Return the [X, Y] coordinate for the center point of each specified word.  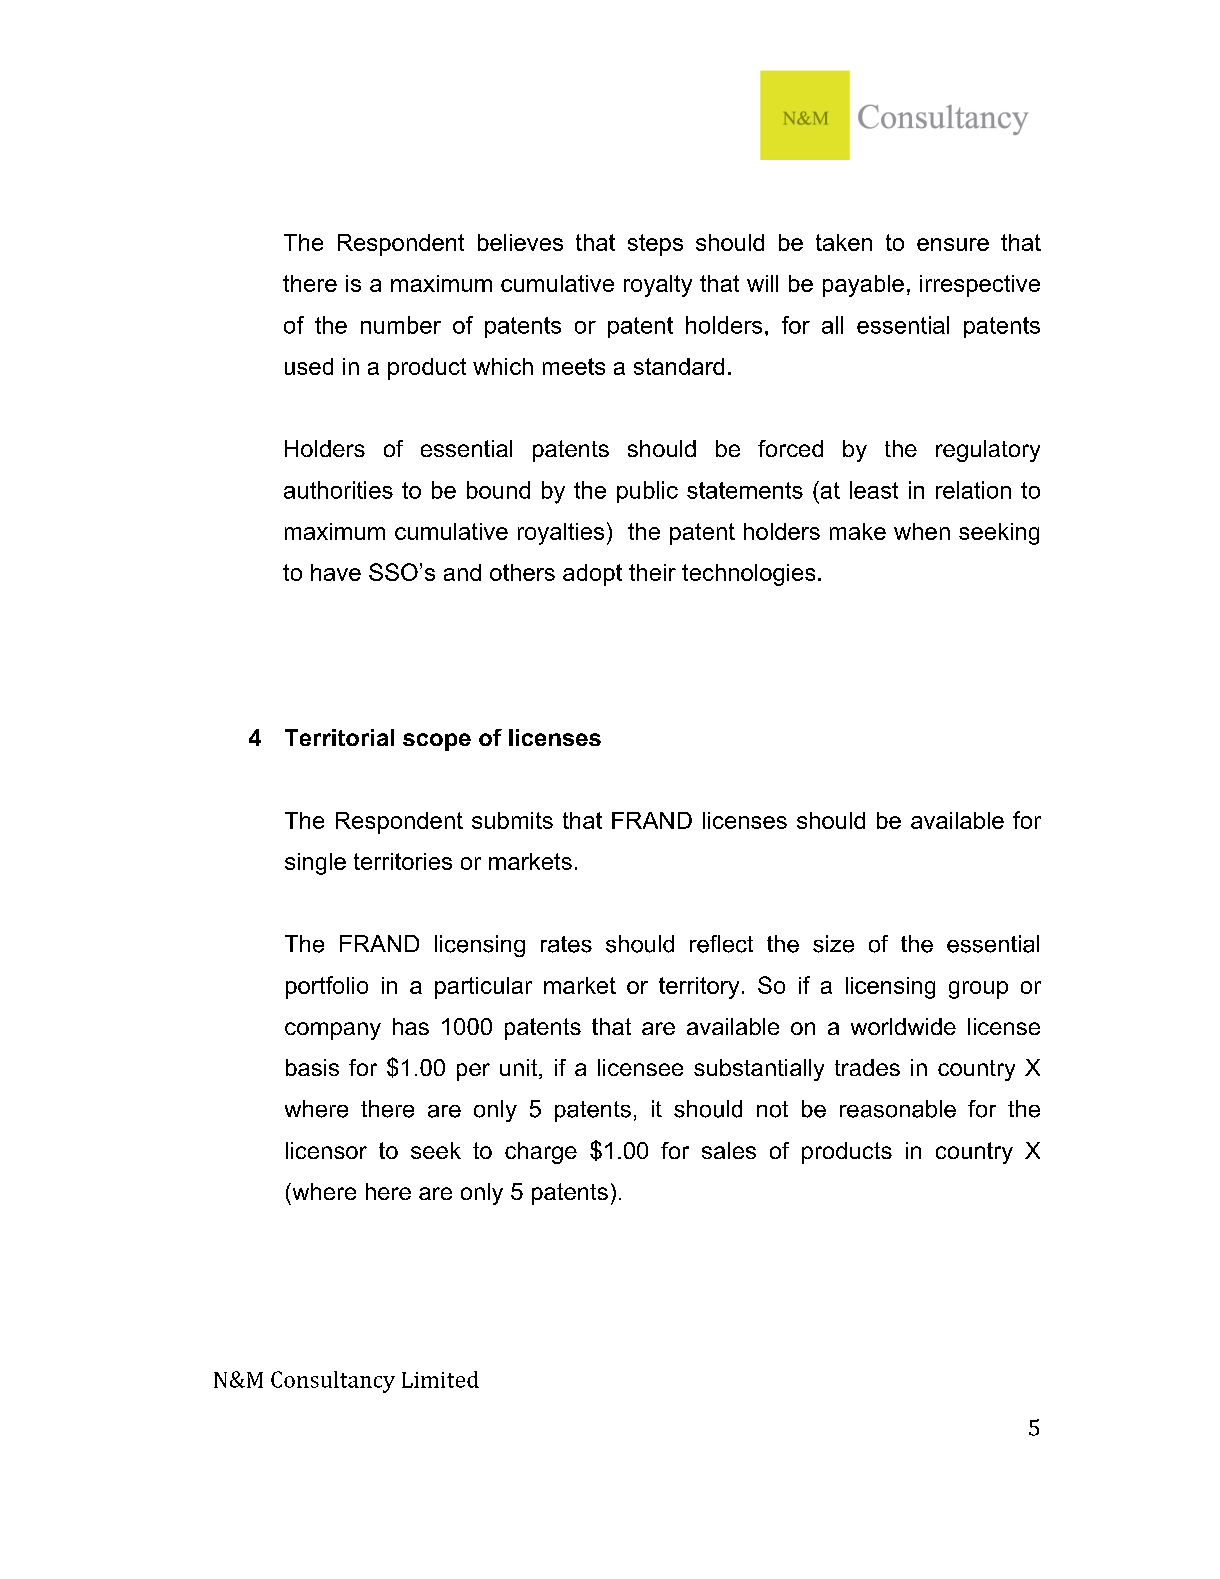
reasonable [898, 1109]
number [401, 325]
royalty [658, 286]
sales [729, 1150]
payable [863, 286]
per [473, 1072]
